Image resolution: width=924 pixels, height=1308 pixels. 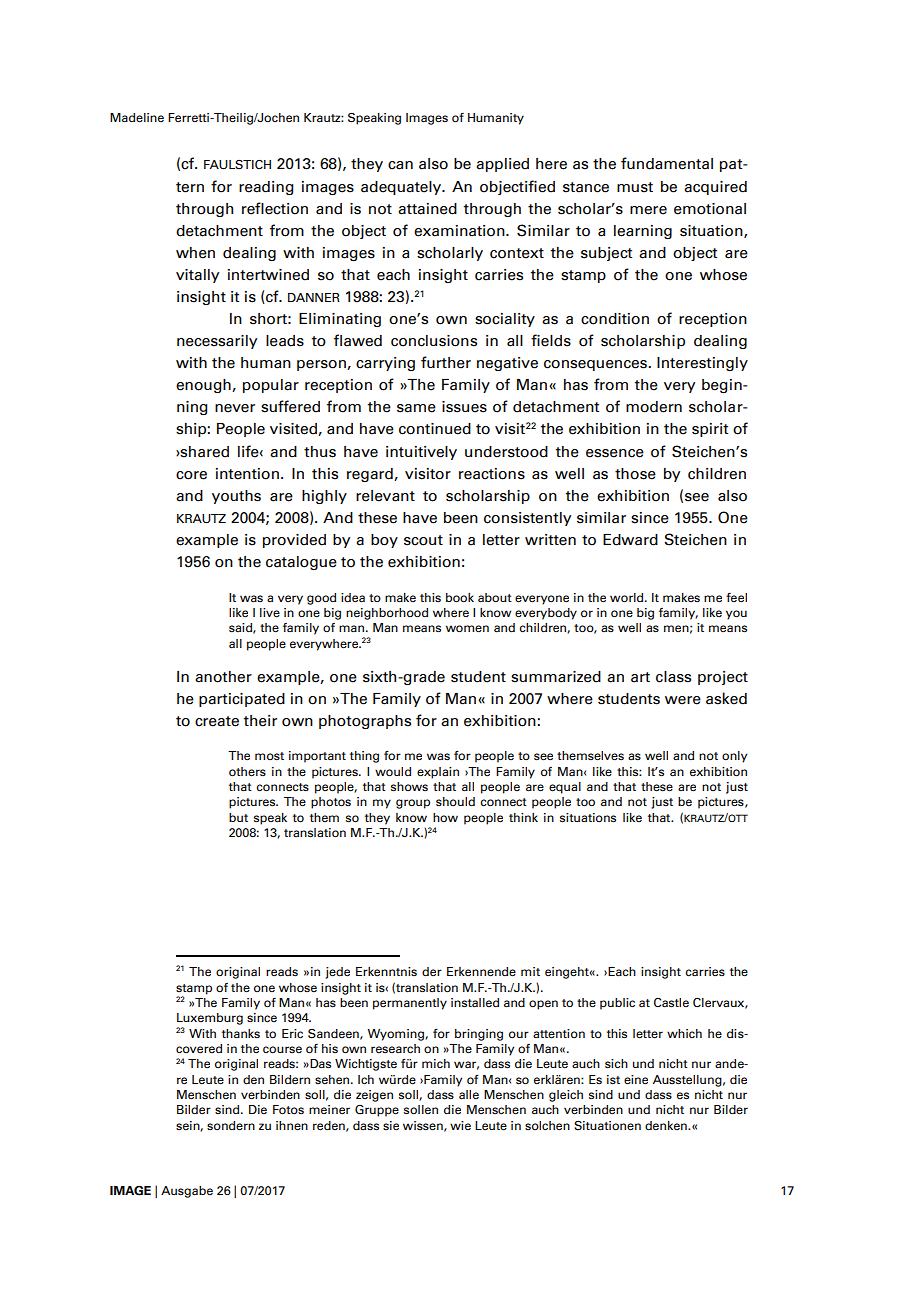 I want to click on world, so click(x=628, y=597).
